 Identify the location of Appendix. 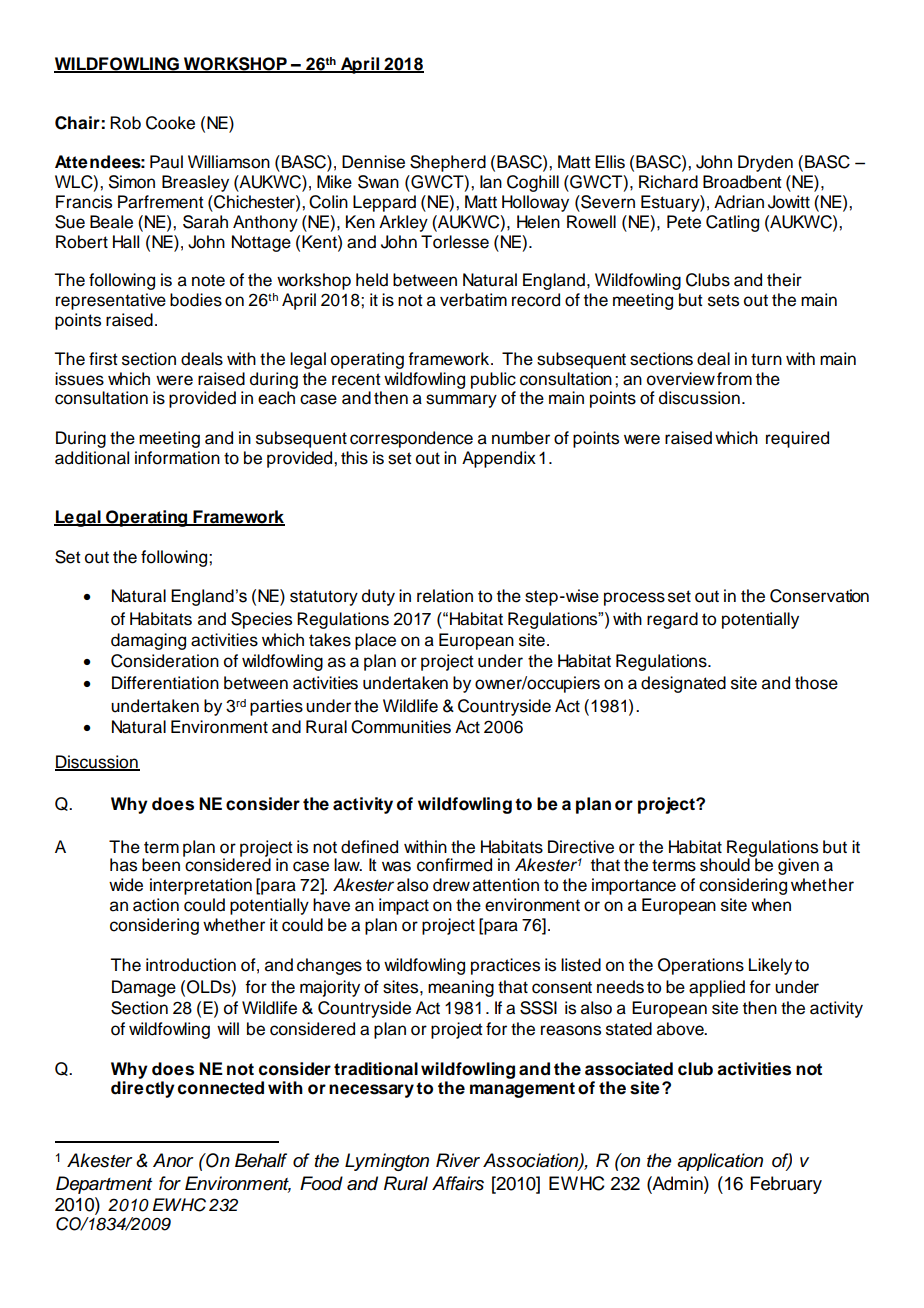
(499, 459).
